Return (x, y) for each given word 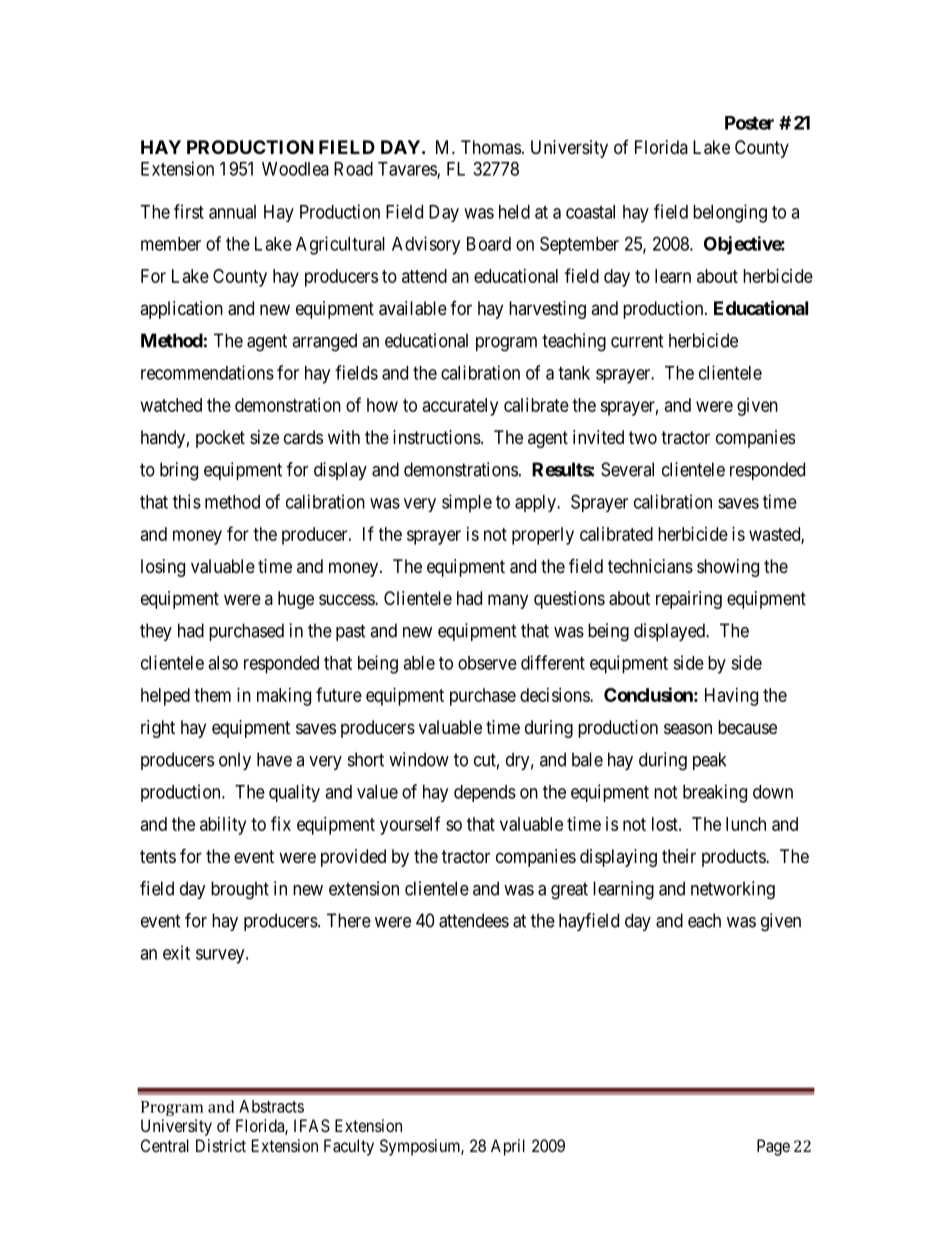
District (221, 1145)
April (508, 1147)
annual (232, 212)
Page (773, 1147)
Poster (749, 123)
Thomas (491, 147)
